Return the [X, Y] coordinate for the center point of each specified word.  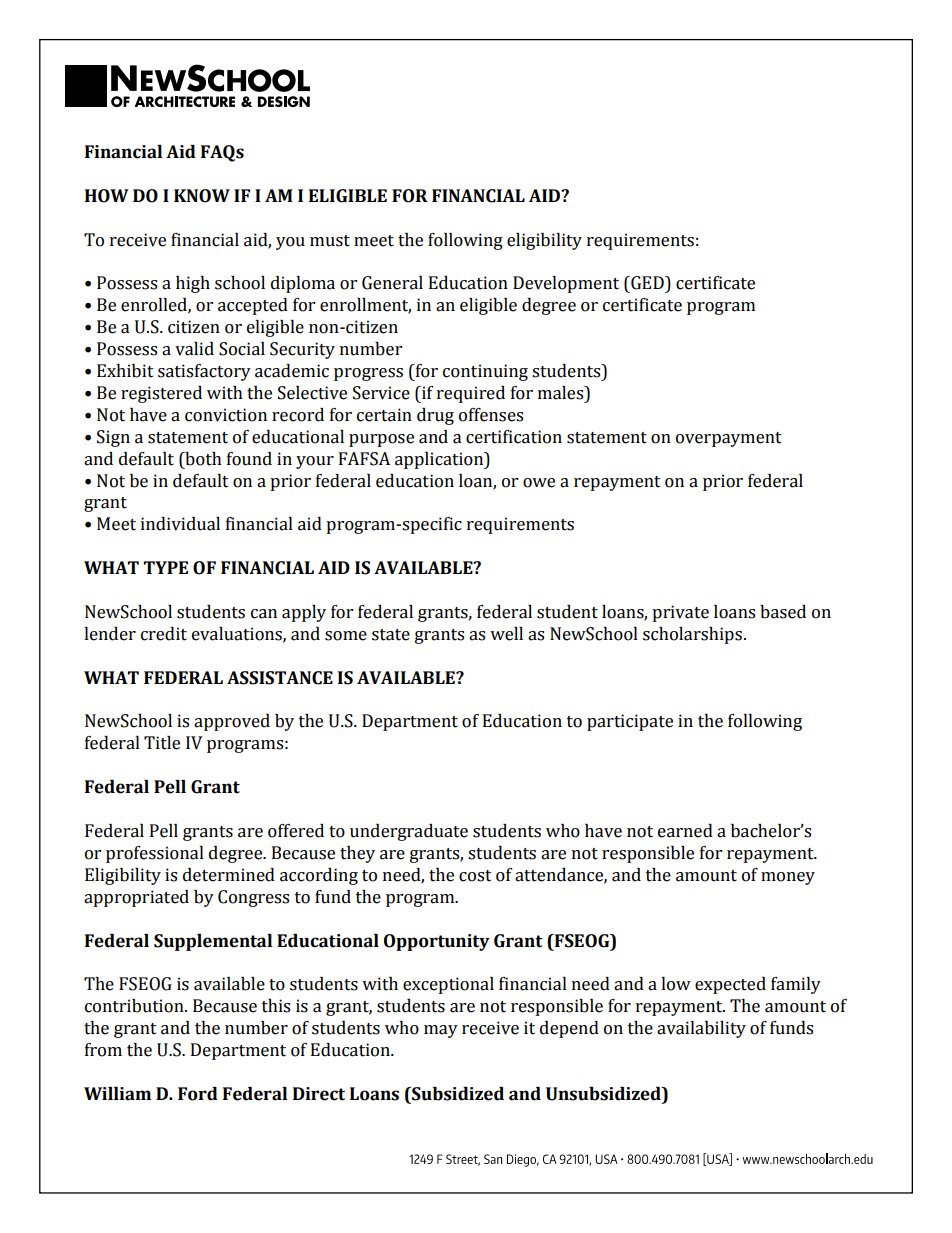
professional [155, 854]
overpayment [729, 439]
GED [647, 283]
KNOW [202, 196]
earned [685, 831]
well [506, 634]
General [392, 283]
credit [164, 634]
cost [475, 876]
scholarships [692, 635]
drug [435, 416]
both [202, 459]
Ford [198, 1094]
